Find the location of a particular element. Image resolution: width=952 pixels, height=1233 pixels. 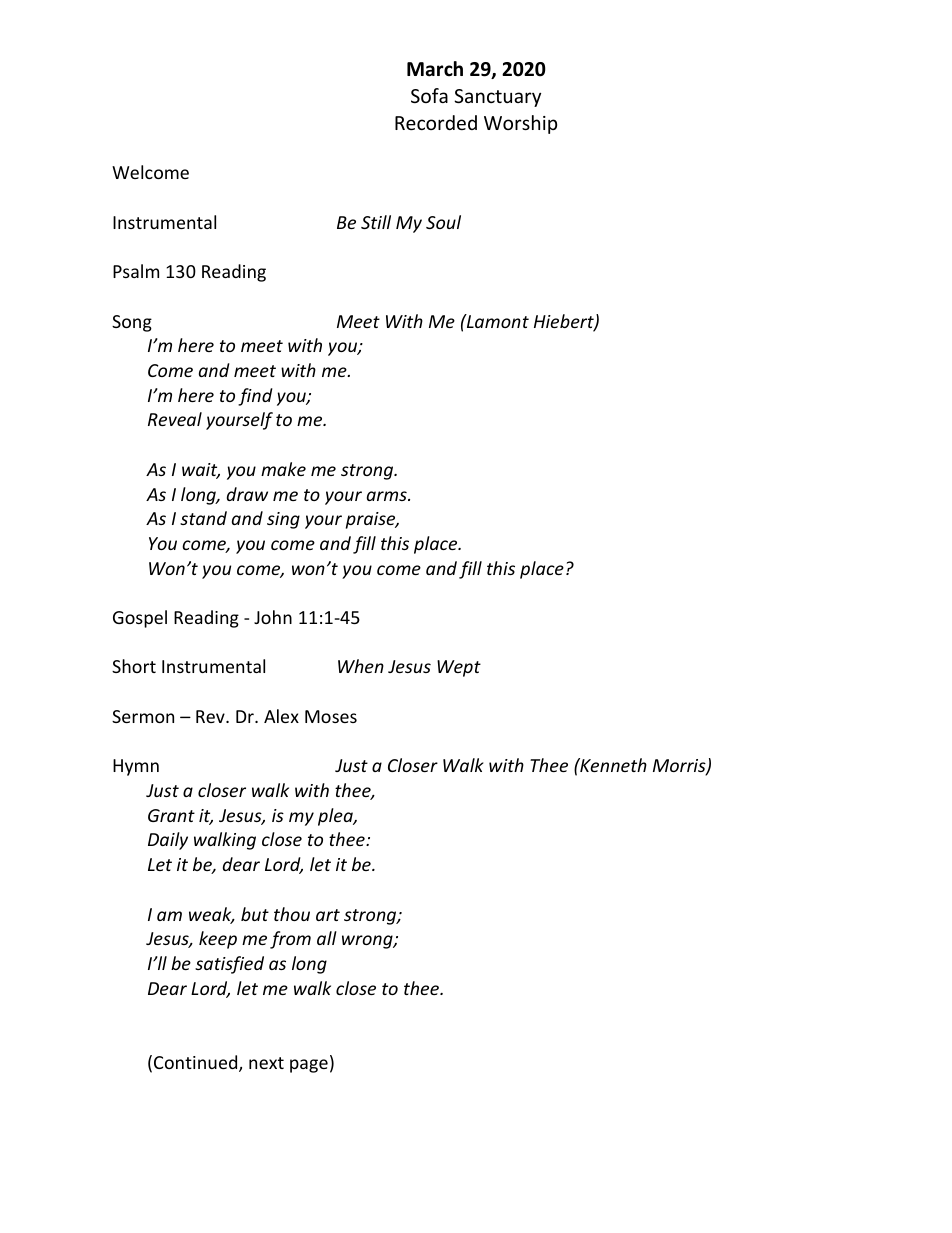

arms is located at coordinates (388, 496).
